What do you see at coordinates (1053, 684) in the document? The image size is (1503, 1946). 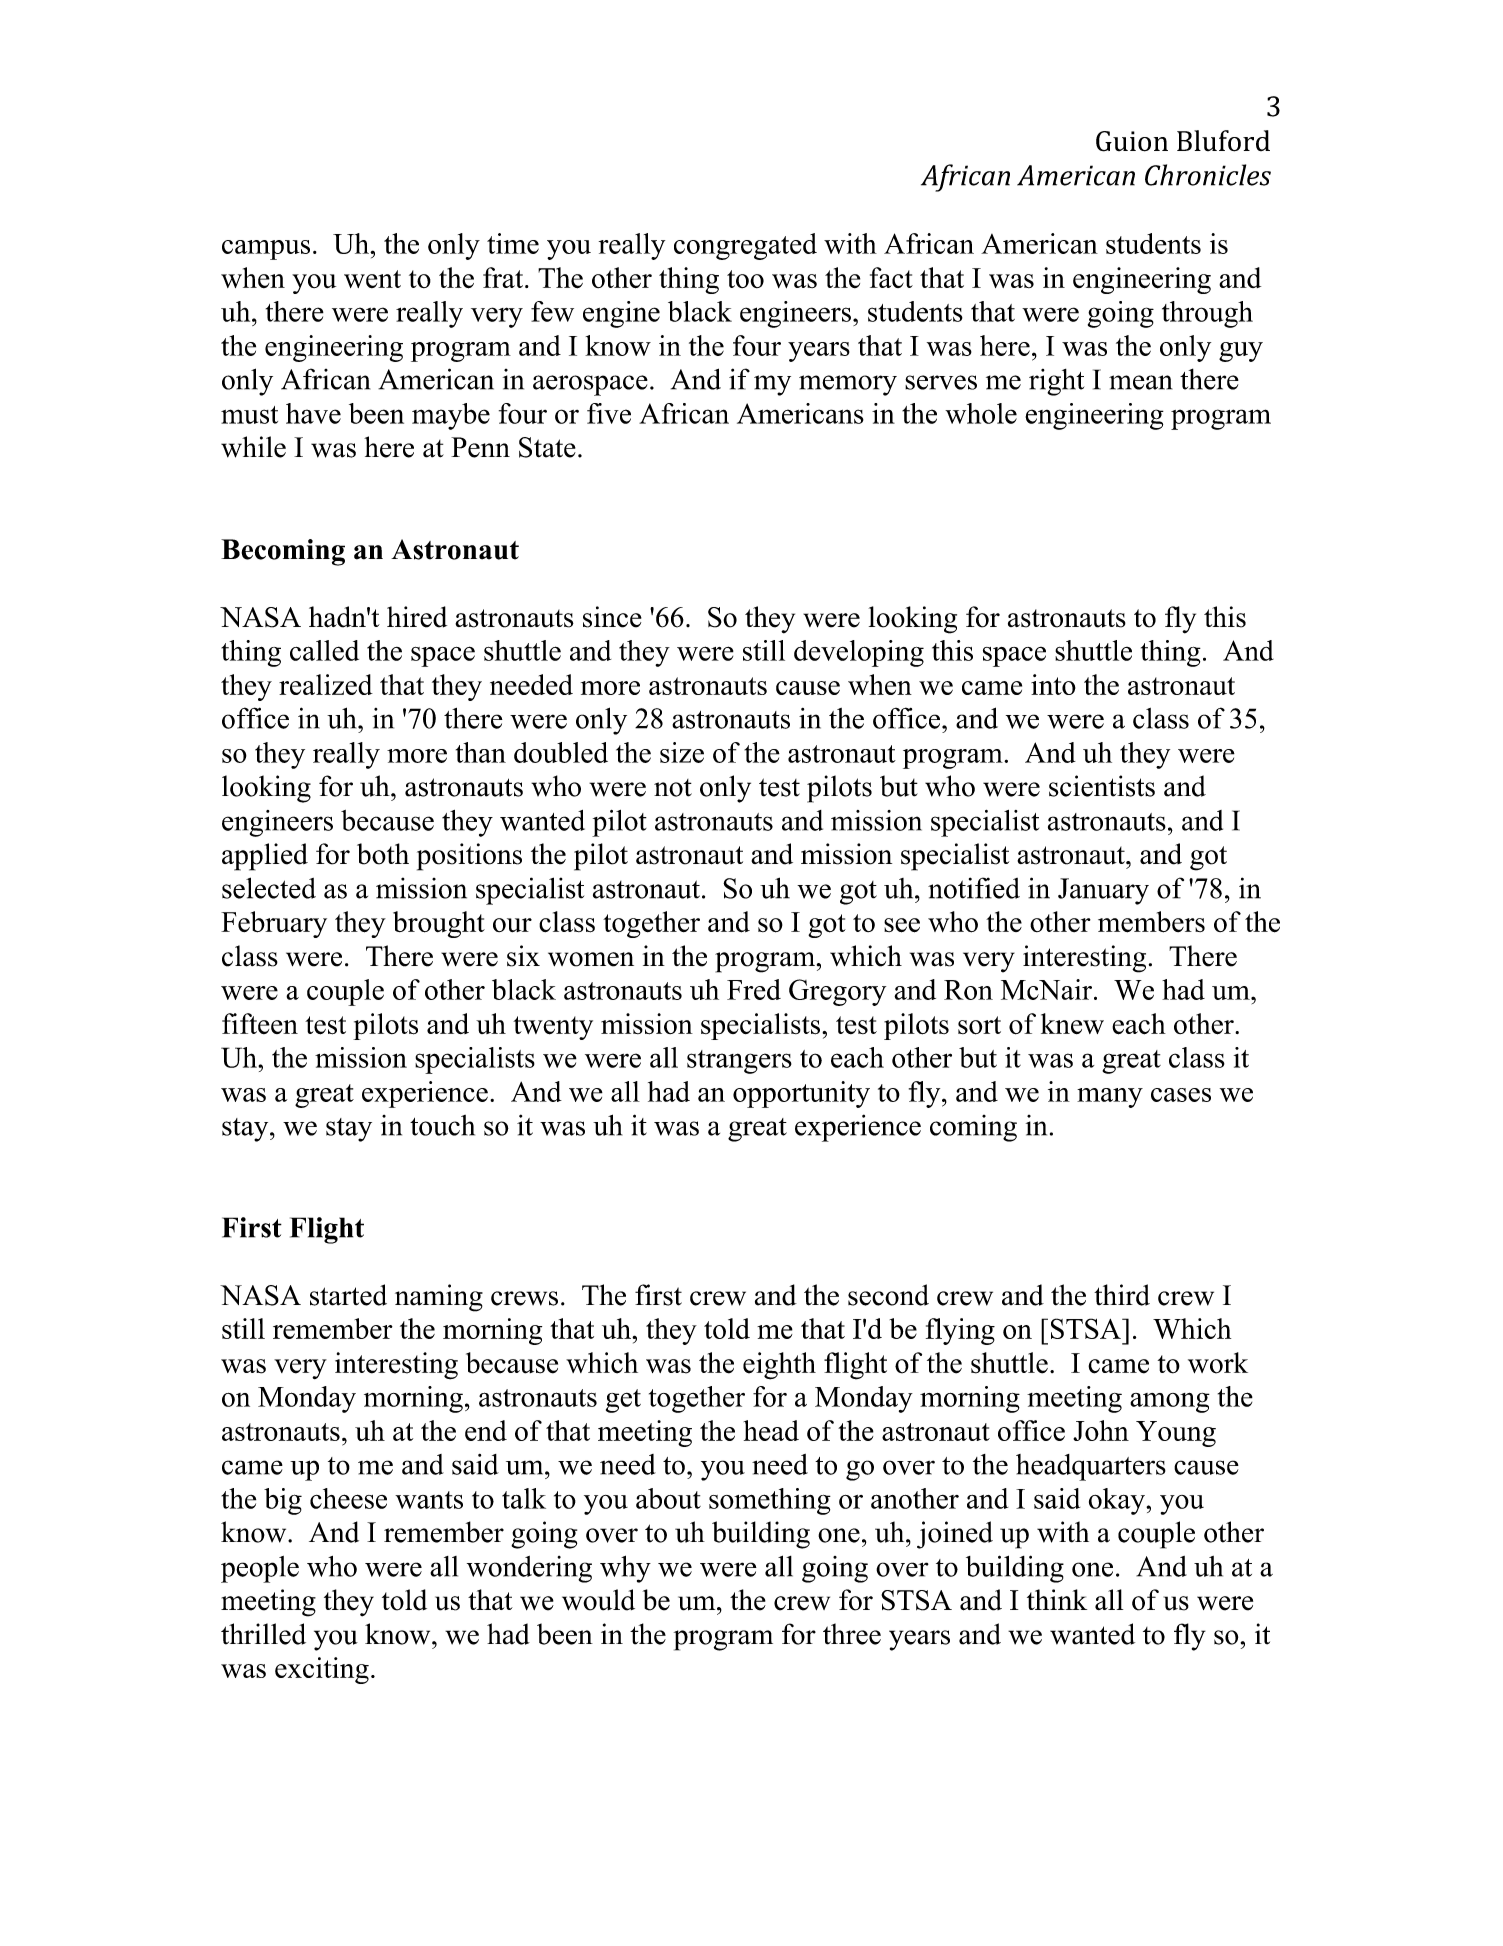 I see `into` at bounding box center [1053, 684].
